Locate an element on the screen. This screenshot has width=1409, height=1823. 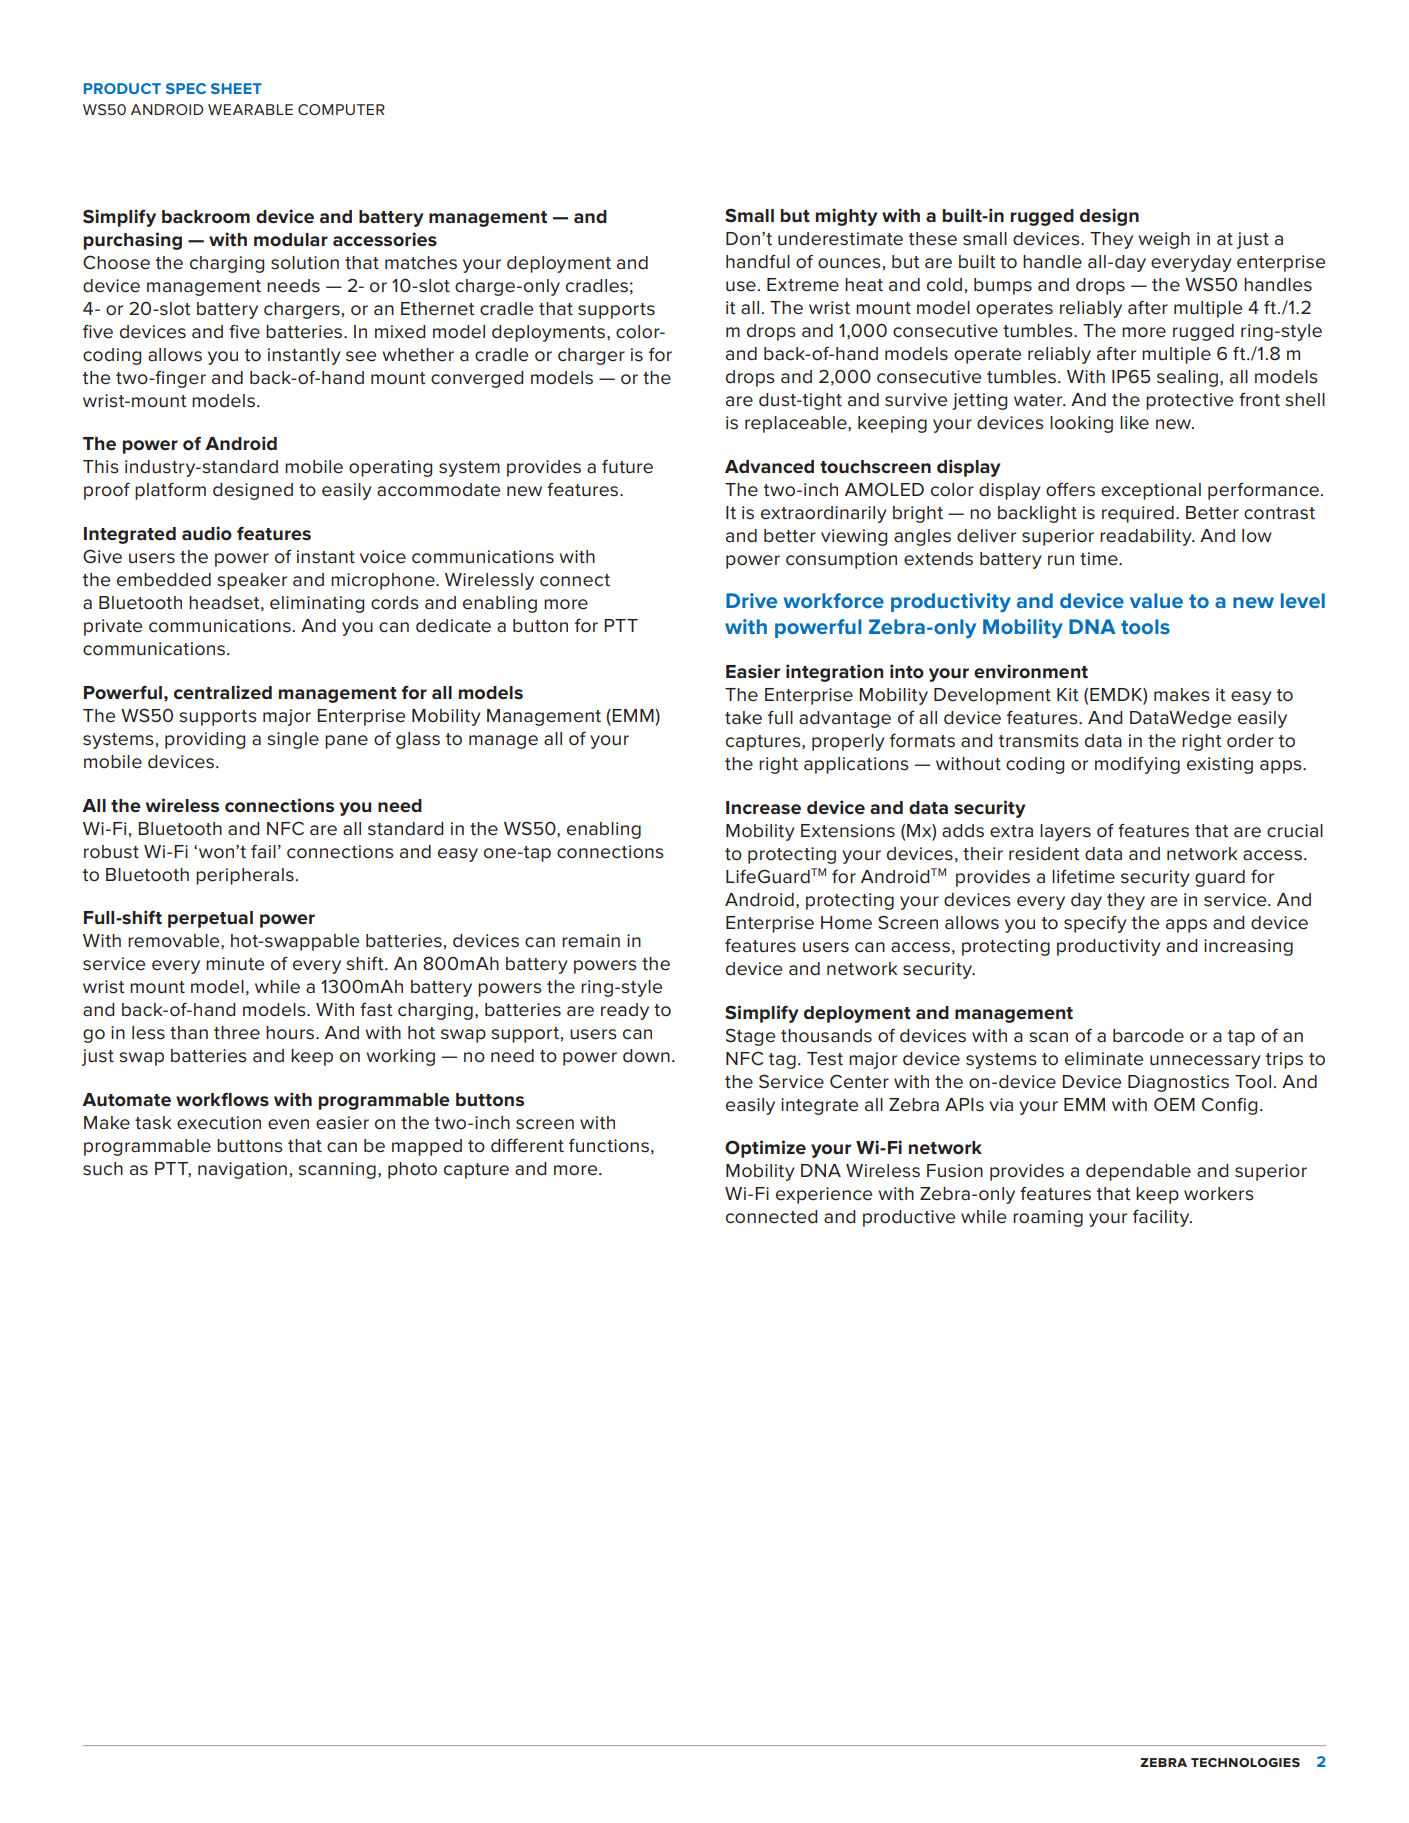
such is located at coordinates (103, 1169).
